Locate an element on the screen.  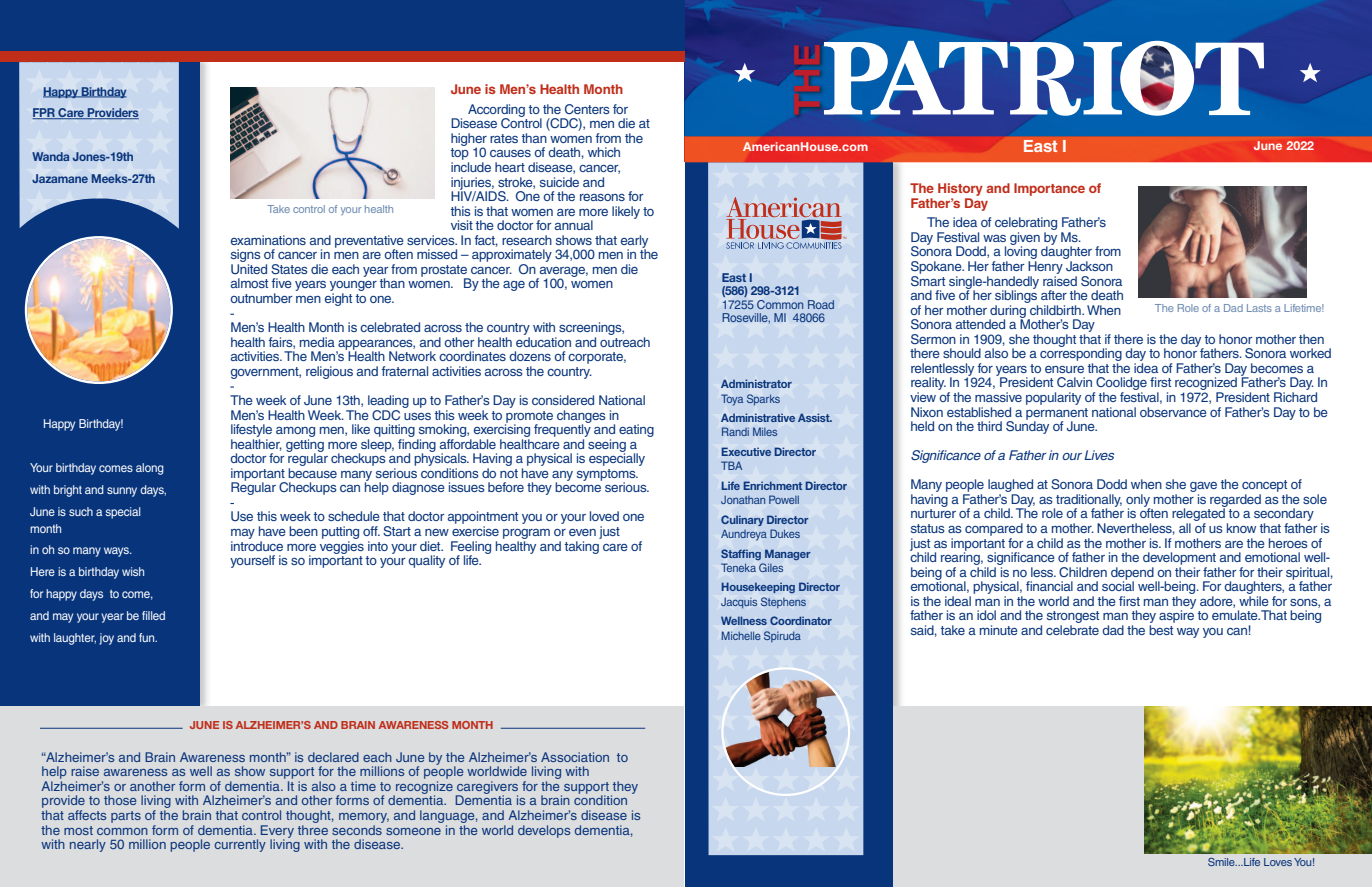
gave is located at coordinates (1203, 488).
